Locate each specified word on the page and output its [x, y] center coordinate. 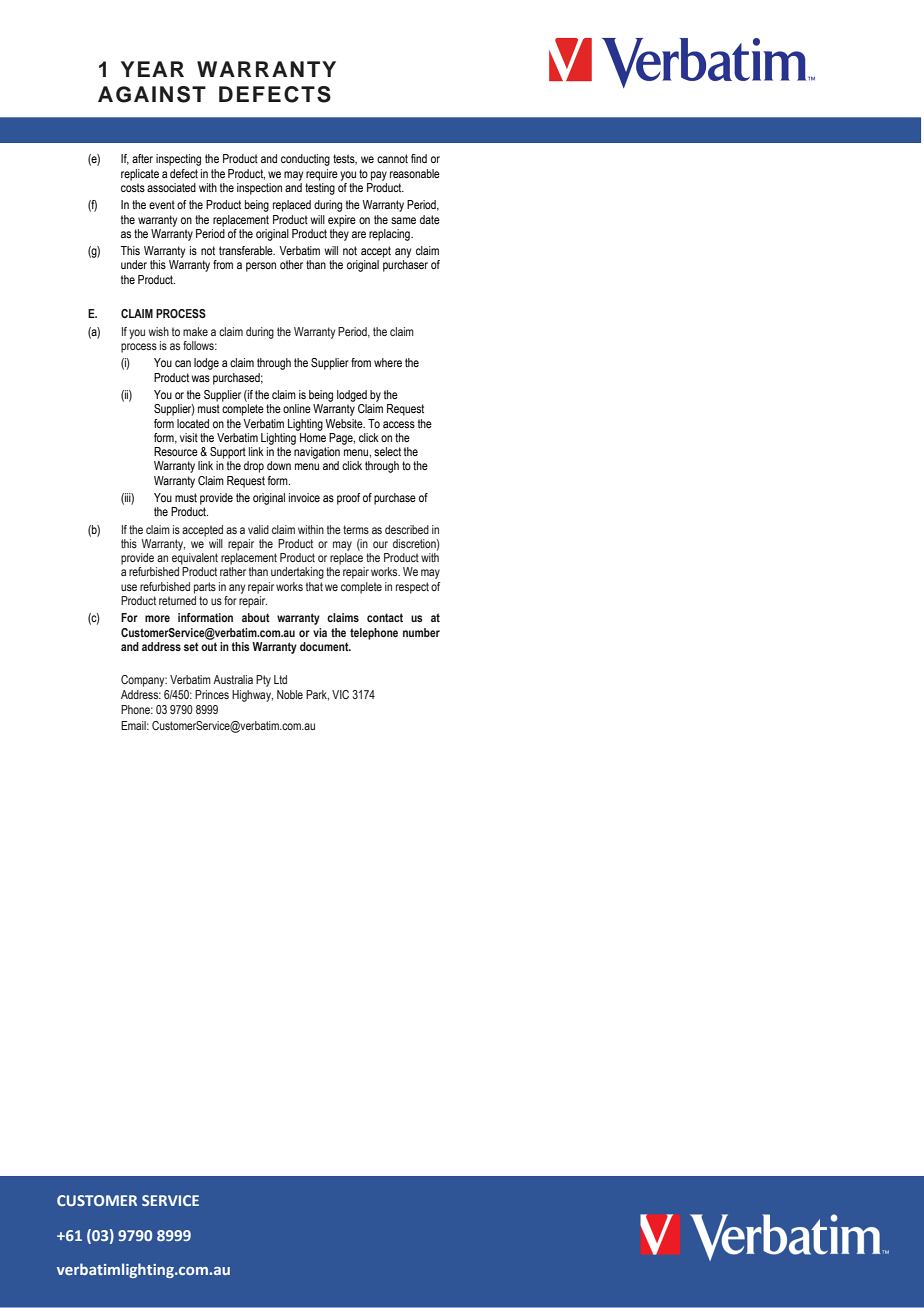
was [200, 378]
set [191, 646]
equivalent [195, 559]
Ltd [280, 679]
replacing [390, 235]
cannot [392, 158]
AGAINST [152, 94]
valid [258, 529]
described [407, 529]
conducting [305, 160]
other [291, 264]
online [297, 408]
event [162, 204]
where [388, 362]
